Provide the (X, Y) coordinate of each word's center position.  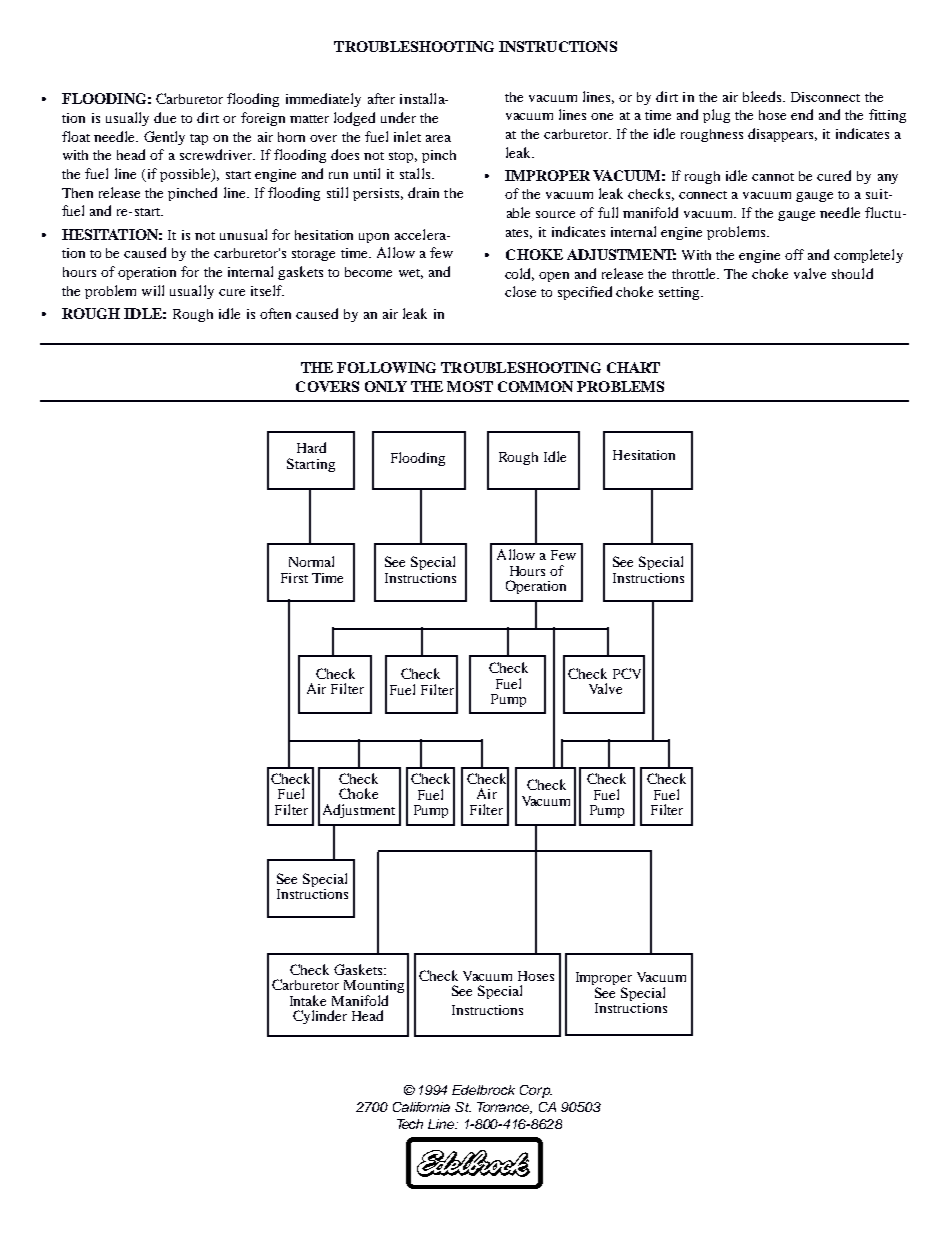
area (438, 138)
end (802, 114)
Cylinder (320, 1017)
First (294, 578)
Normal (311, 561)
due (165, 117)
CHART (633, 367)
